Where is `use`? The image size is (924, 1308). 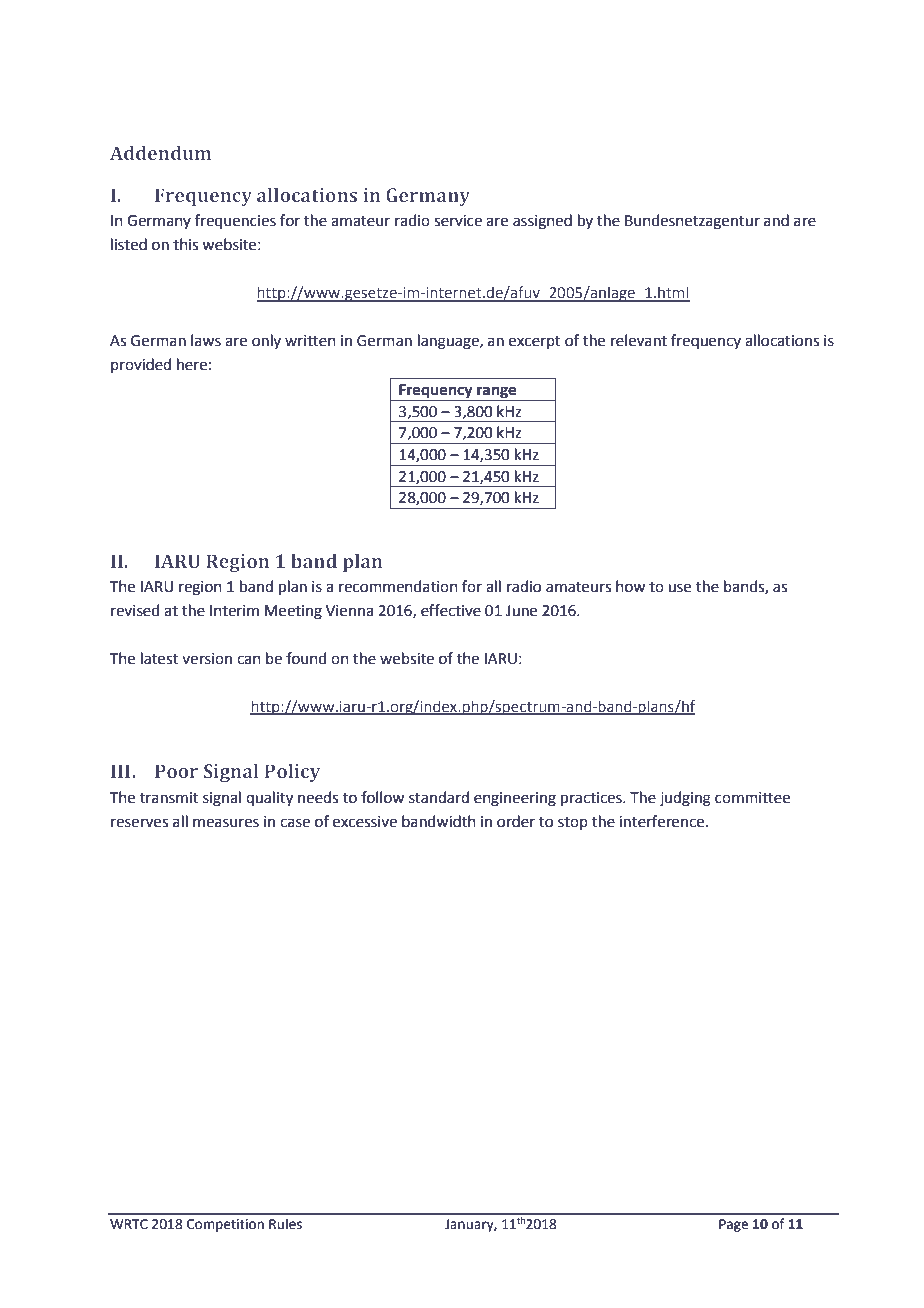
use is located at coordinates (679, 588).
